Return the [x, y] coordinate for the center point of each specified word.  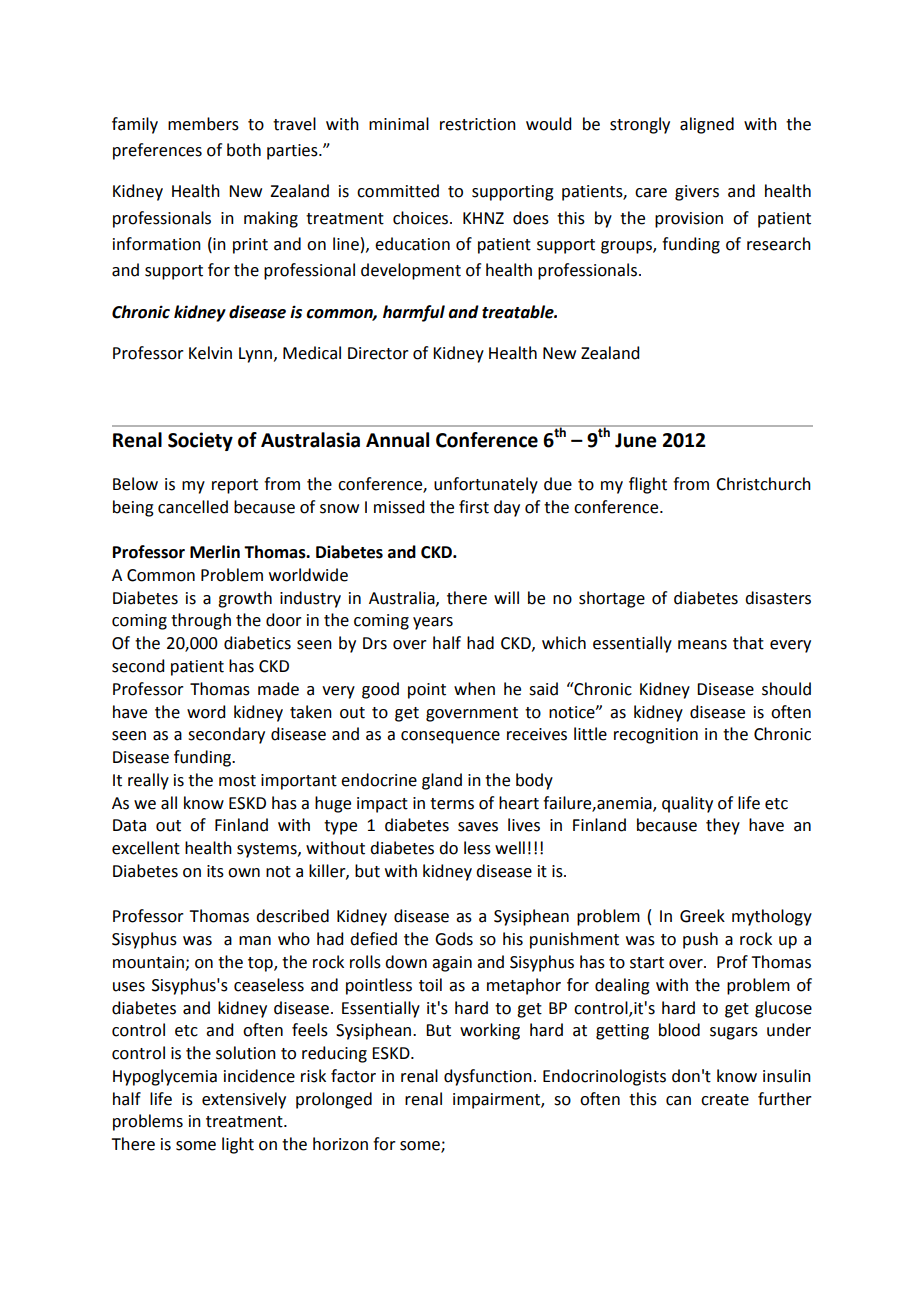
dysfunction [488, 1077]
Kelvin [210, 353]
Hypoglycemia [165, 1077]
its [215, 871]
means [702, 645]
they [723, 826]
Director [378, 353]
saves [478, 827]
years [433, 623]
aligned [707, 125]
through [201, 621]
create [725, 1100]
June [636, 440]
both [244, 150]
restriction [478, 124]
